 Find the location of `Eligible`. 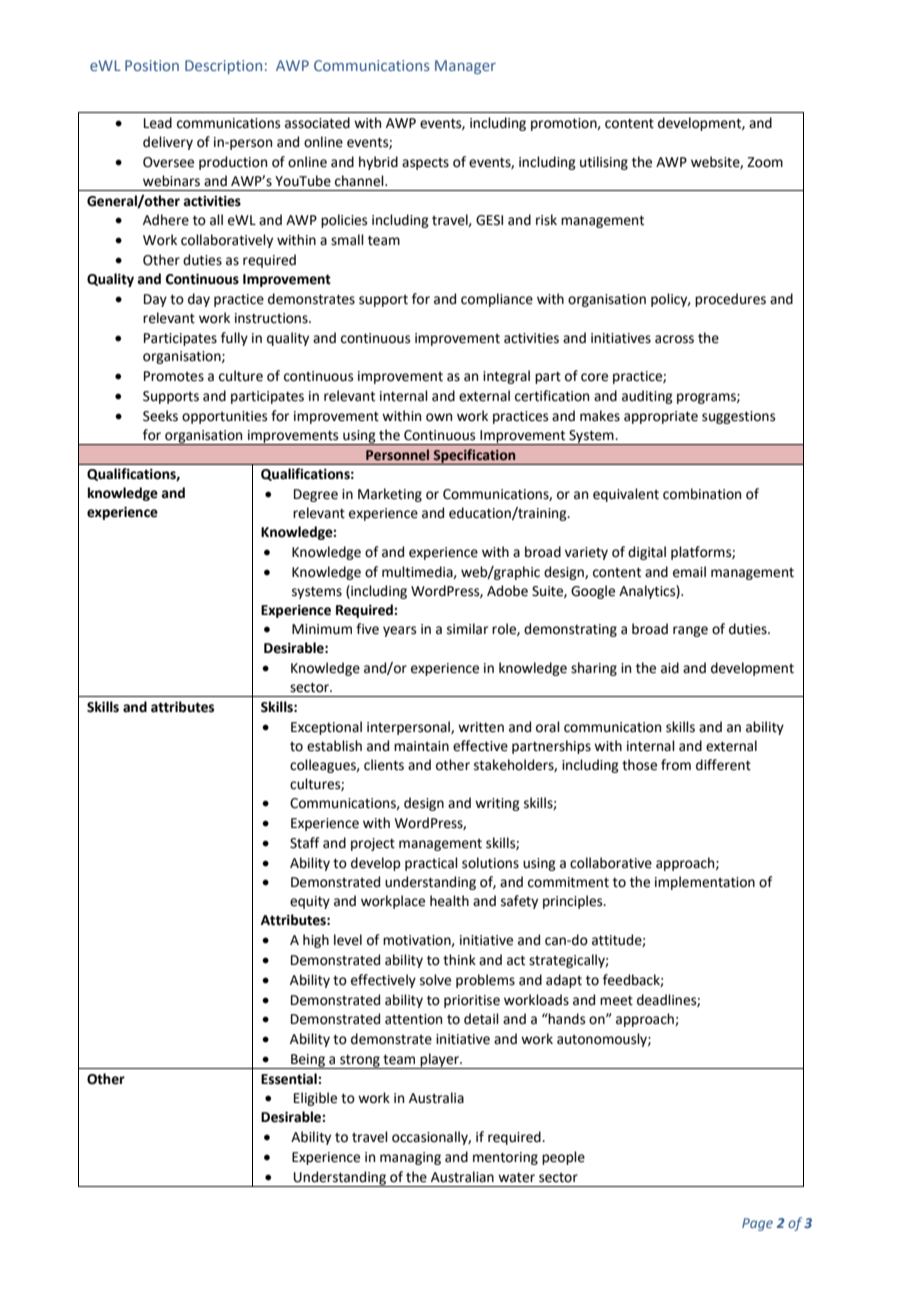

Eligible is located at coordinates (315, 1099).
